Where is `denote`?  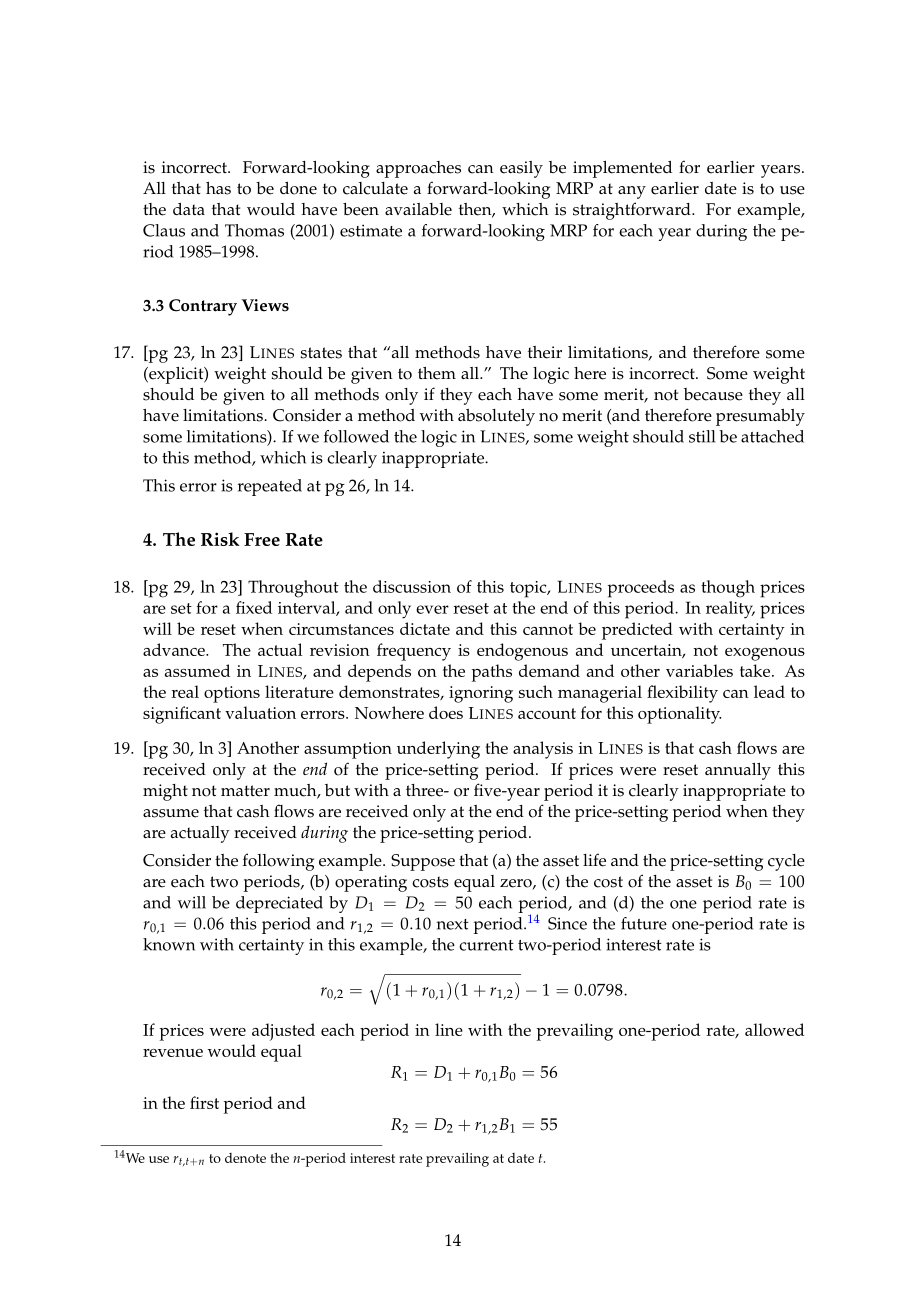 denote is located at coordinates (245, 1158).
